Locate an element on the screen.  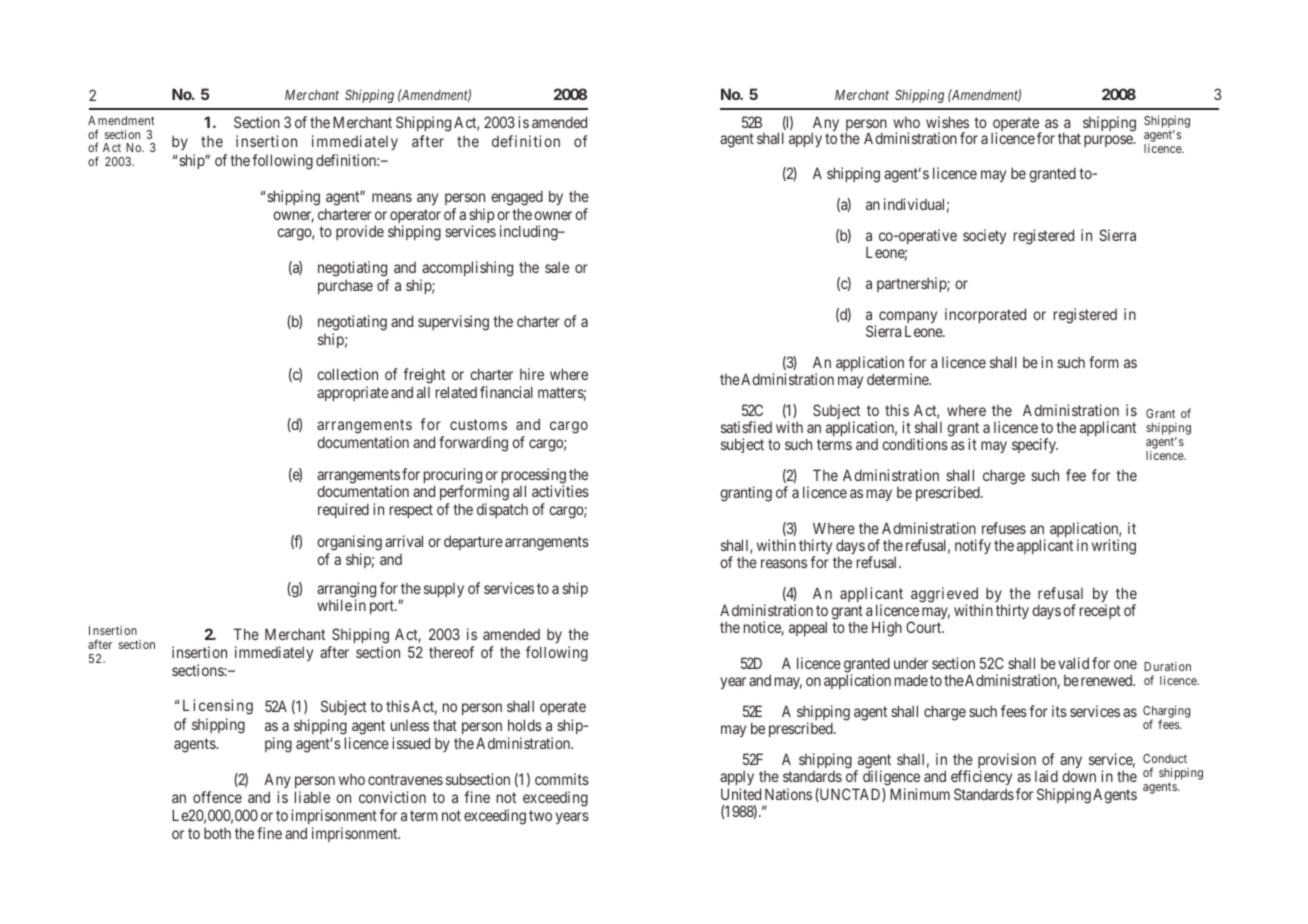
required is located at coordinates (343, 510).
